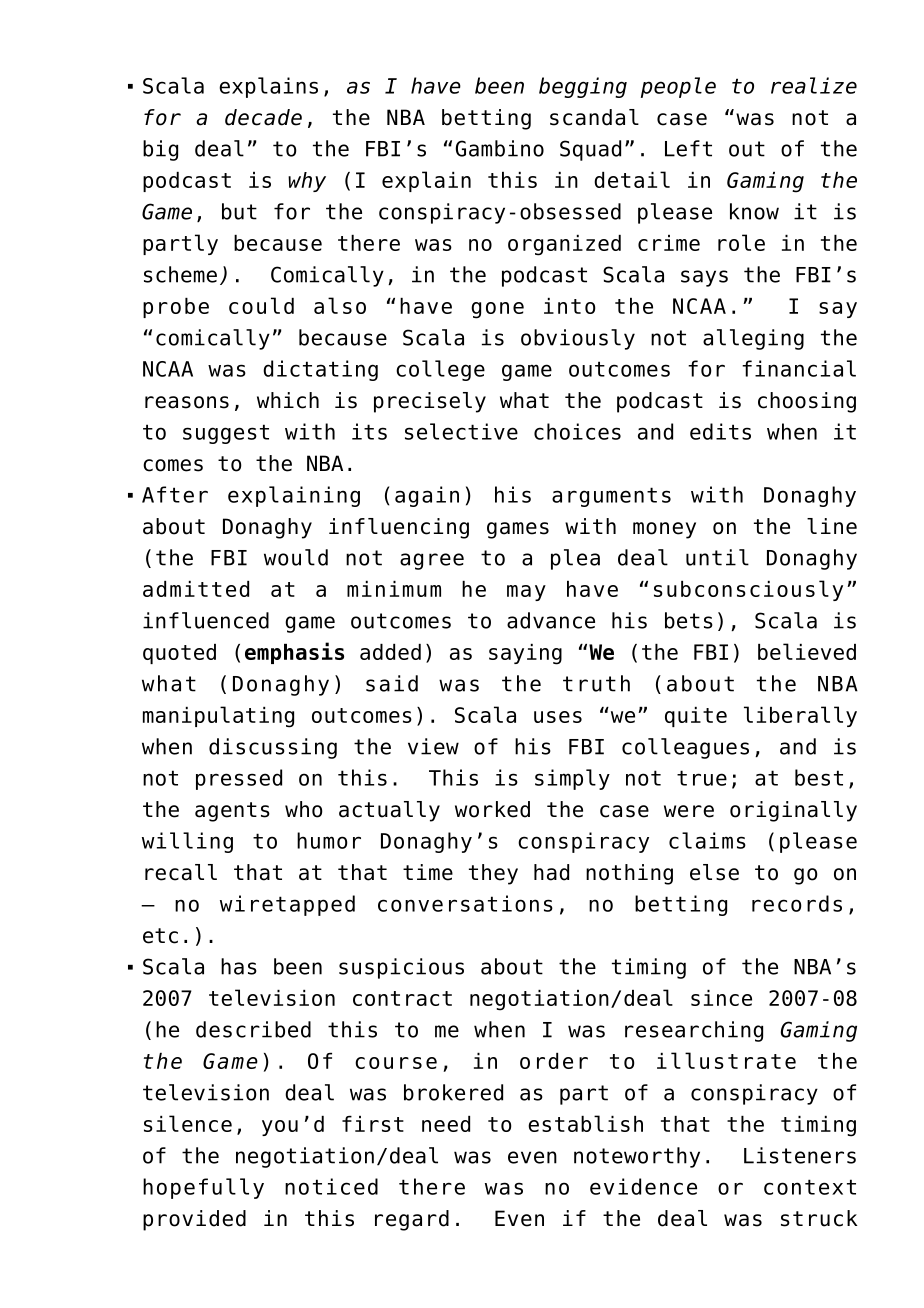 This screenshot has width=924, height=1308. Describe the element at coordinates (583, 87) in the screenshot. I see `begging` at that location.
